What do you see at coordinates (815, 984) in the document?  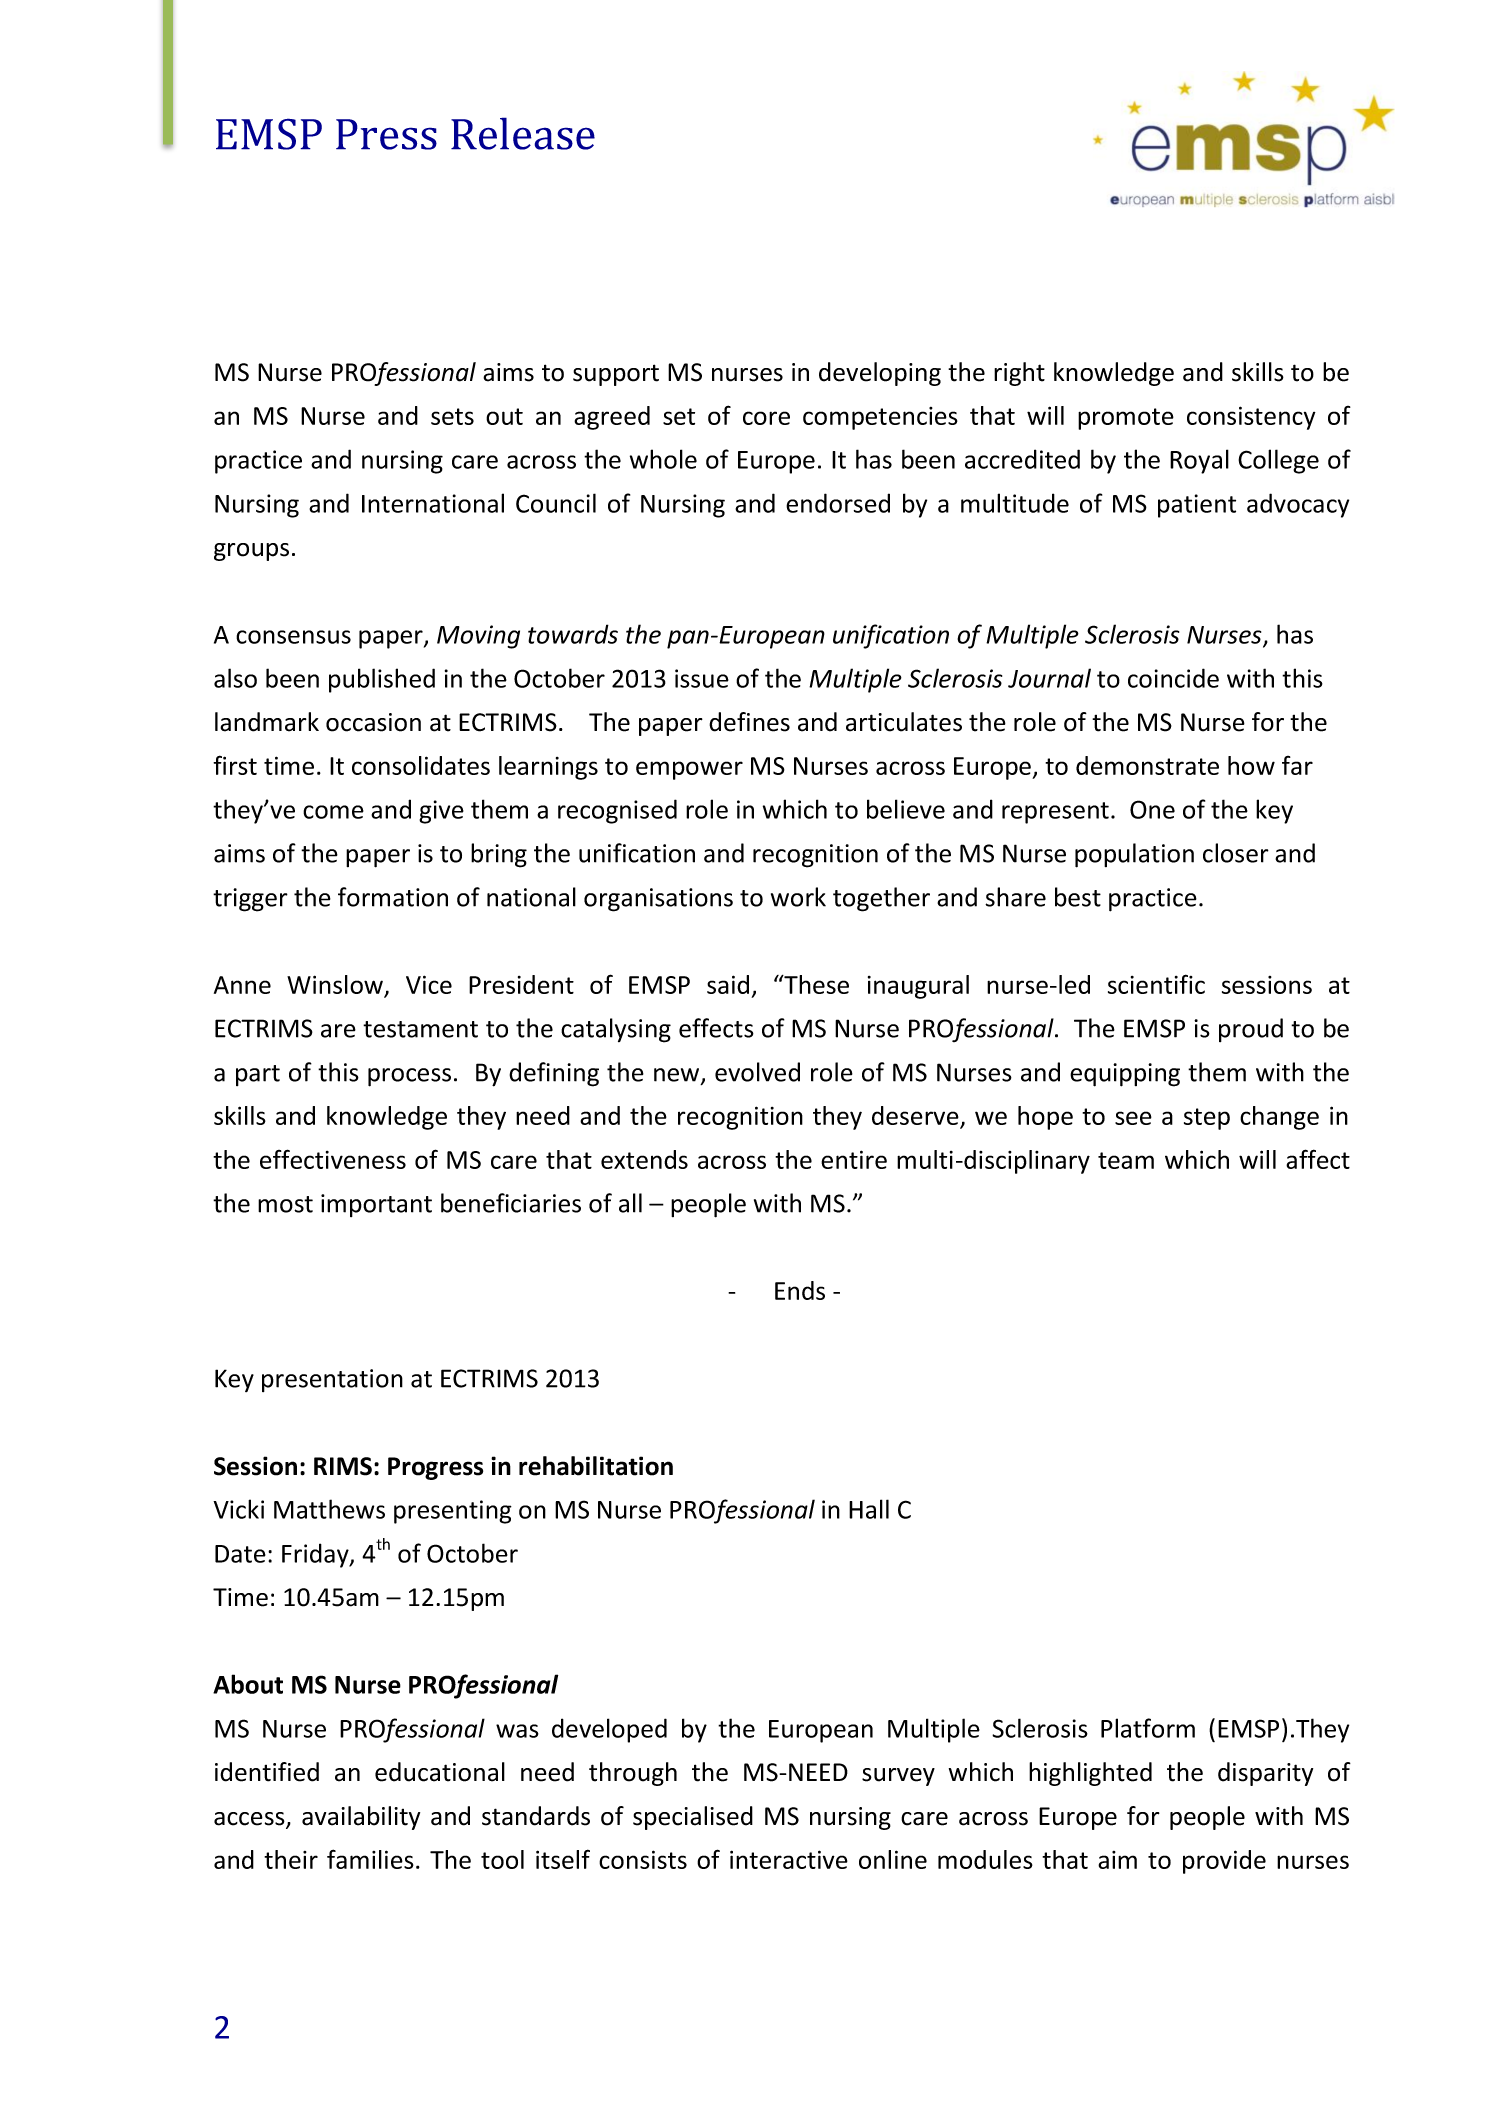 I see `These` at bounding box center [815, 984].
